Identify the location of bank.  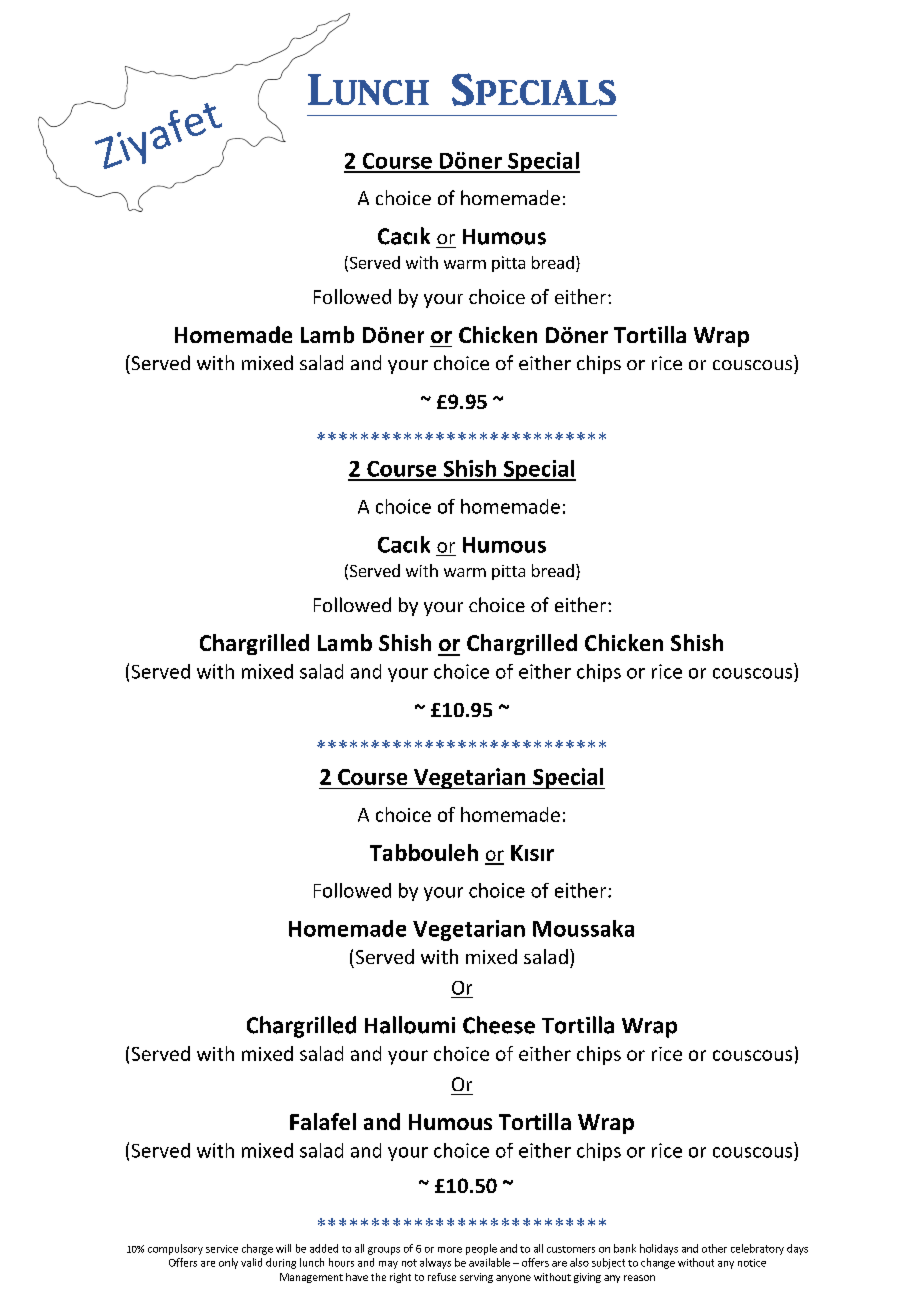
(625, 1248).
